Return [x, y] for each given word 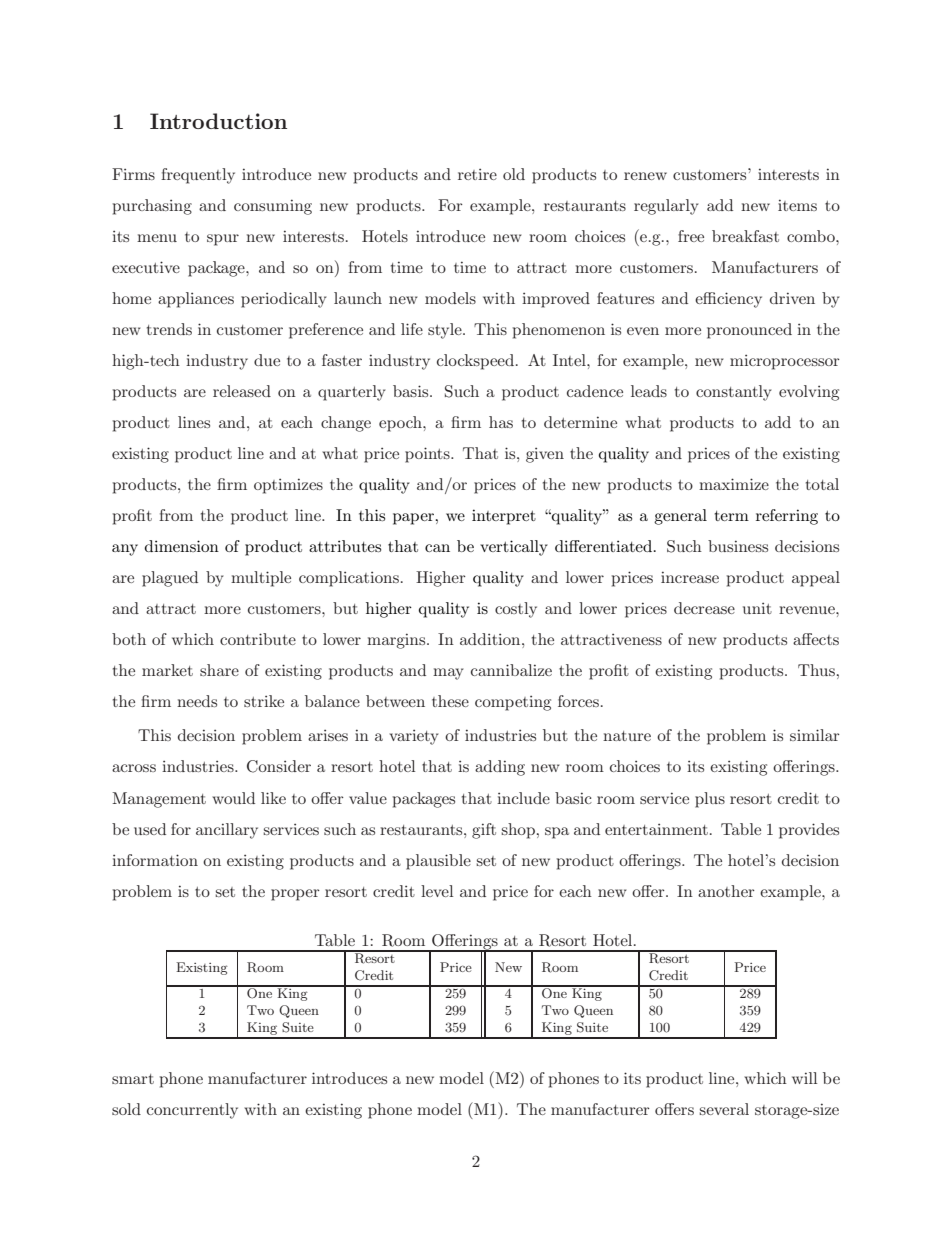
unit [757, 608]
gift [484, 831]
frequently [198, 176]
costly [516, 610]
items [797, 205]
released [242, 391]
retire [477, 174]
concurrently [192, 1111]
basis [412, 391]
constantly [733, 393]
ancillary [227, 831]
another [726, 891]
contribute [258, 639]
